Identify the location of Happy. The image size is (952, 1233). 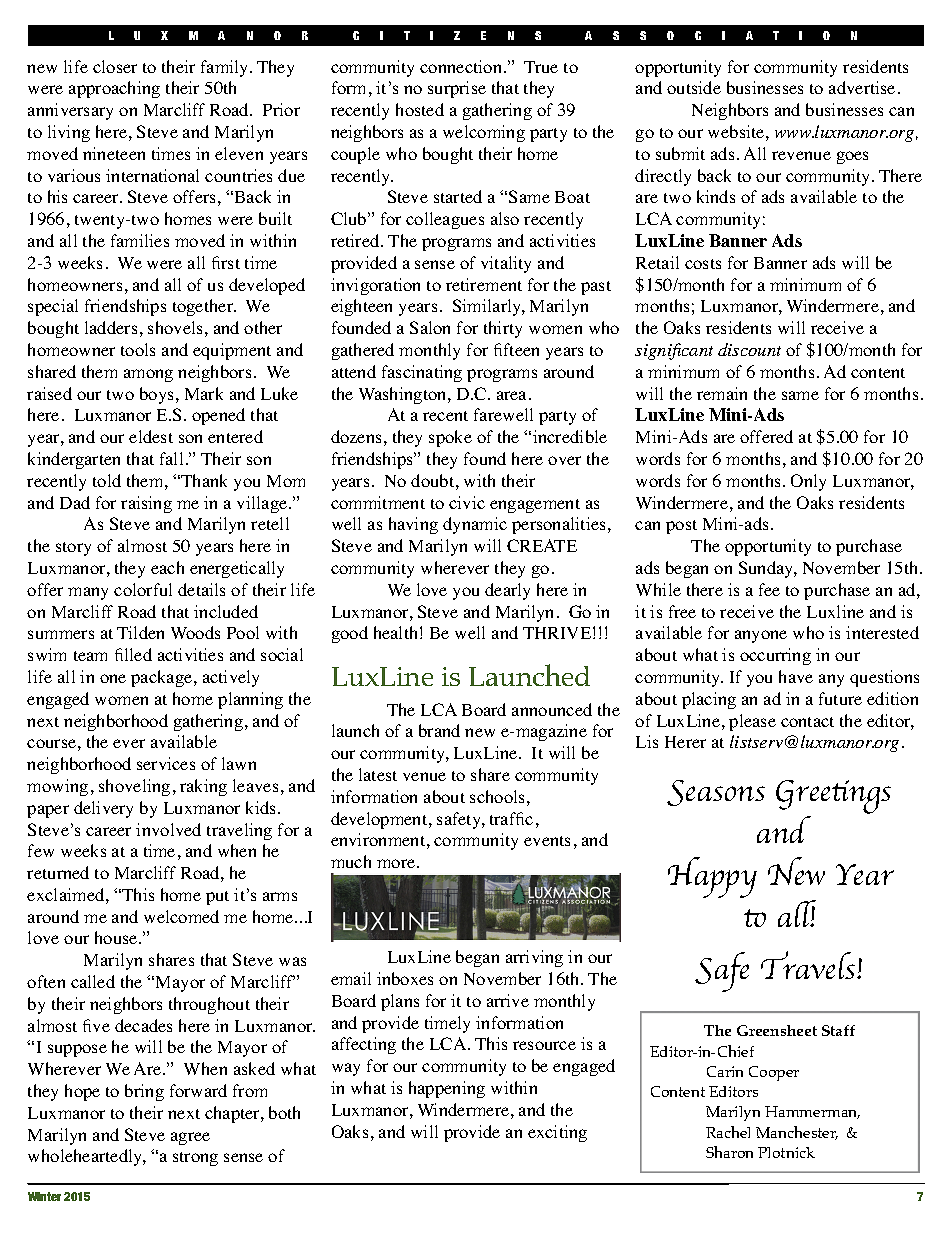
(712, 877).
